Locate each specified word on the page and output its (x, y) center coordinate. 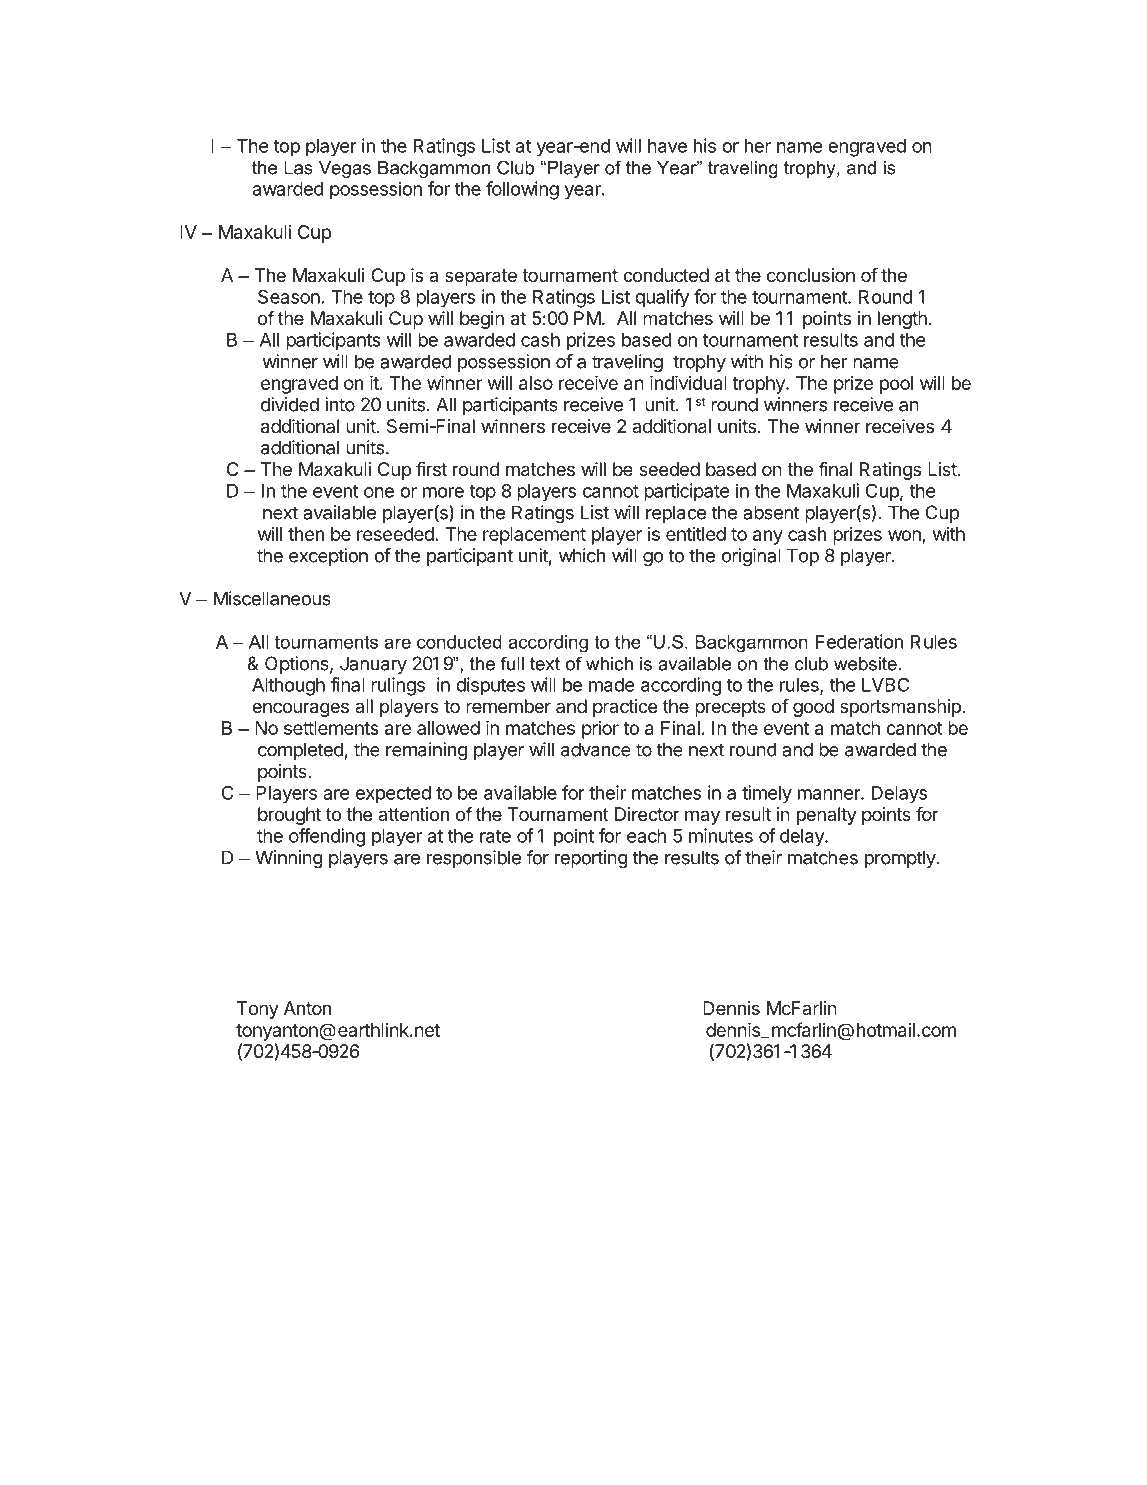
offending (327, 837)
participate (686, 492)
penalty (827, 816)
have (667, 146)
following (522, 190)
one (379, 492)
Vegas (345, 169)
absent (771, 512)
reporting (591, 859)
